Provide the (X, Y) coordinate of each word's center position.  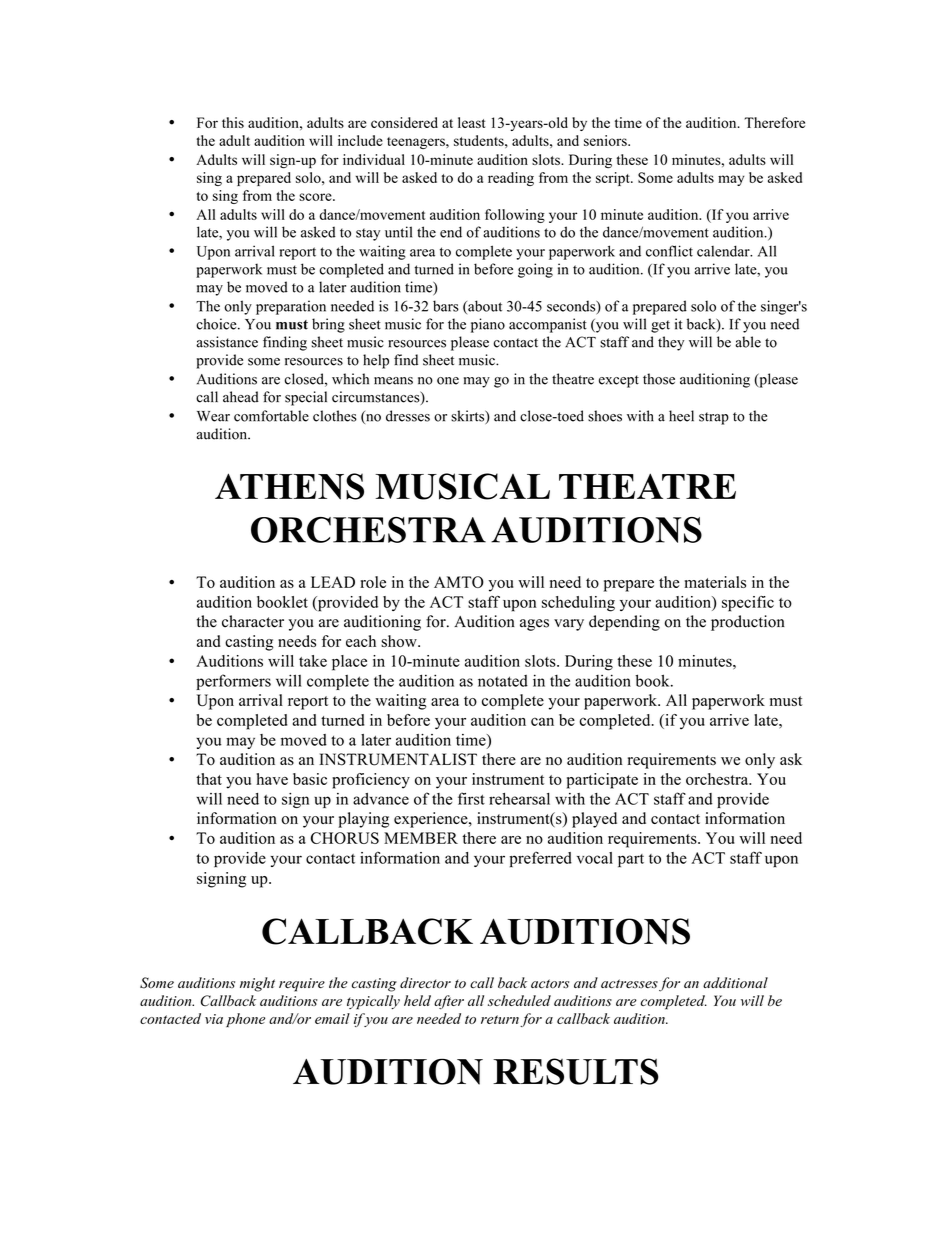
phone (245, 1020)
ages (534, 625)
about (484, 307)
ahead (241, 397)
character (253, 621)
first (471, 798)
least (471, 122)
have (272, 779)
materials (715, 582)
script (614, 179)
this (233, 122)
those (659, 379)
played (594, 820)
